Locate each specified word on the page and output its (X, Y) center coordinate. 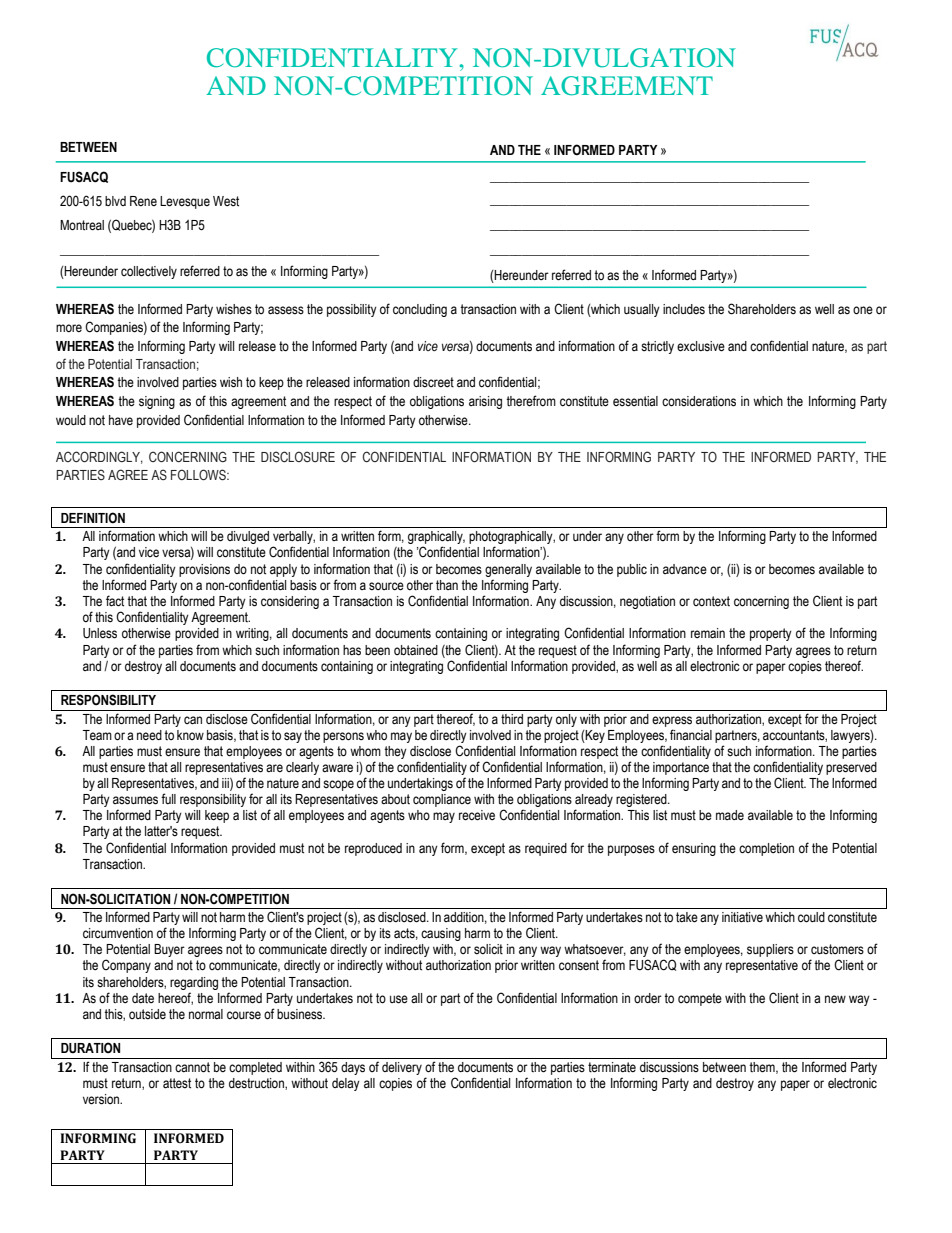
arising (485, 402)
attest (177, 1083)
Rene (143, 201)
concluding (420, 310)
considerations (699, 401)
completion (766, 849)
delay (346, 1084)
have (121, 420)
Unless (100, 633)
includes (684, 309)
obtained (416, 650)
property (771, 634)
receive (477, 815)
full (168, 798)
